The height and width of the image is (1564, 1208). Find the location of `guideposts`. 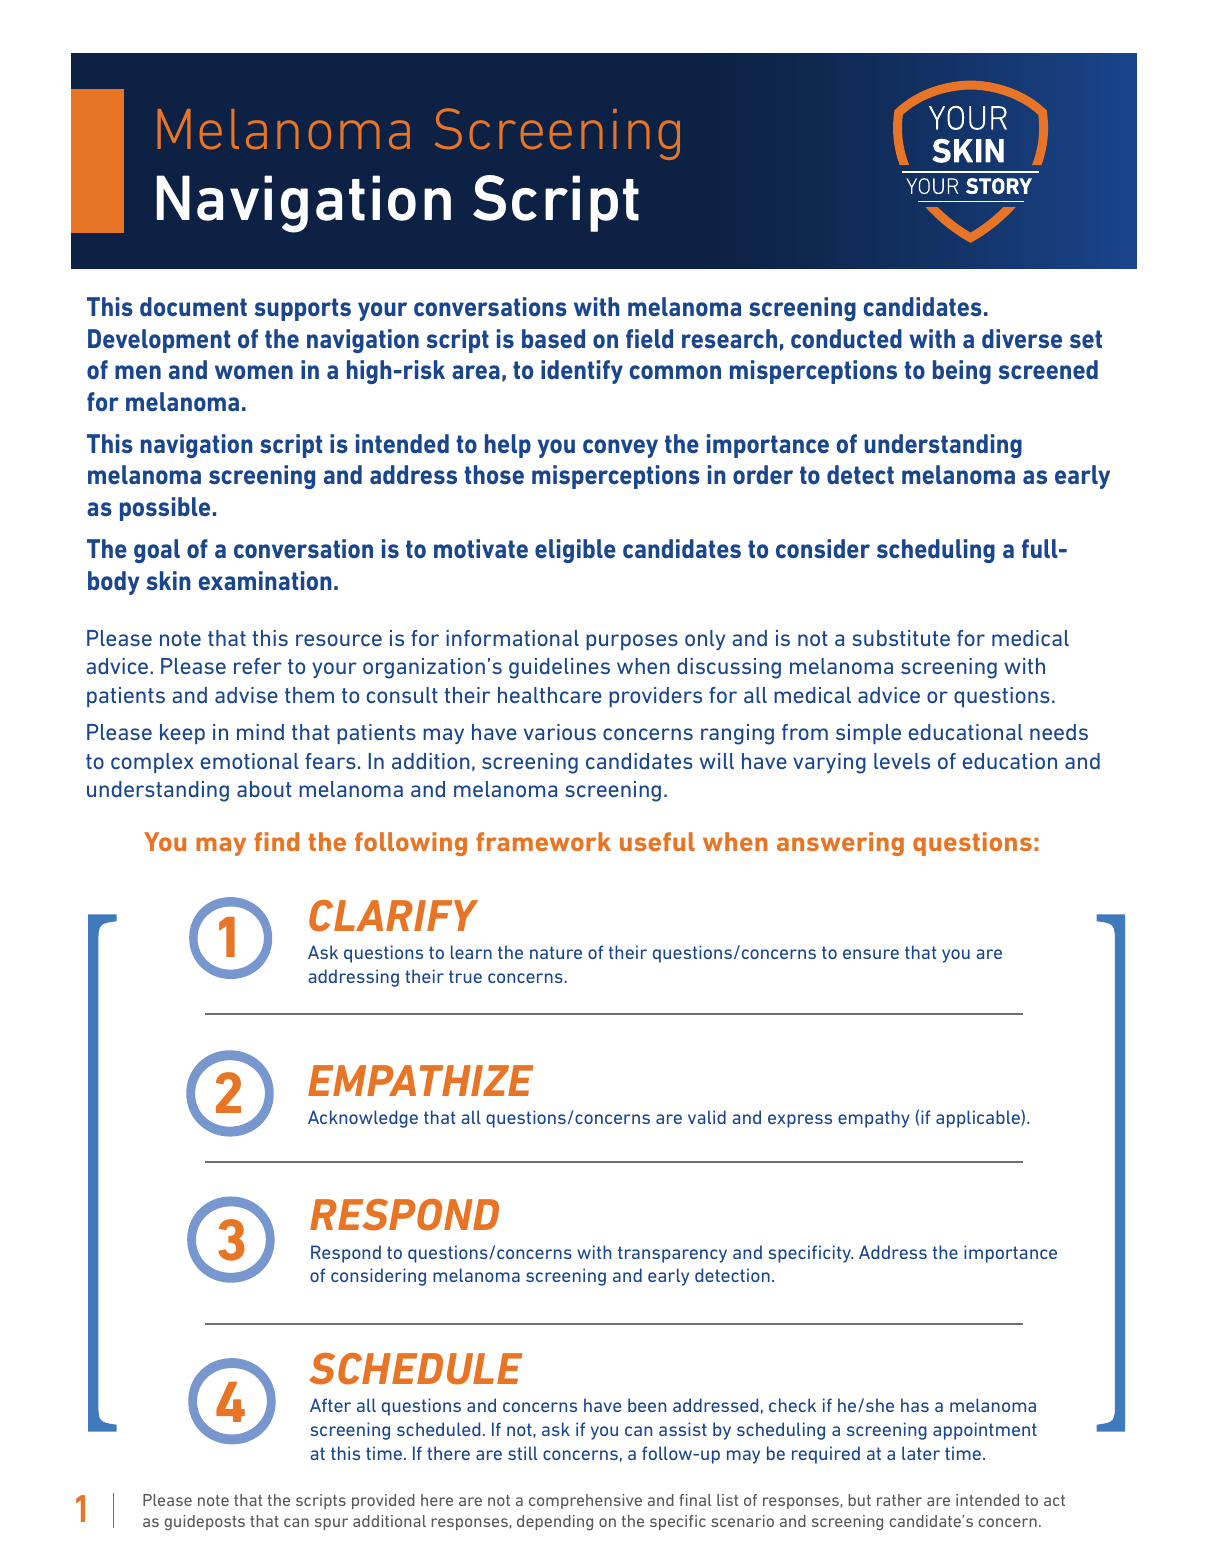

guideposts is located at coordinates (204, 1523).
